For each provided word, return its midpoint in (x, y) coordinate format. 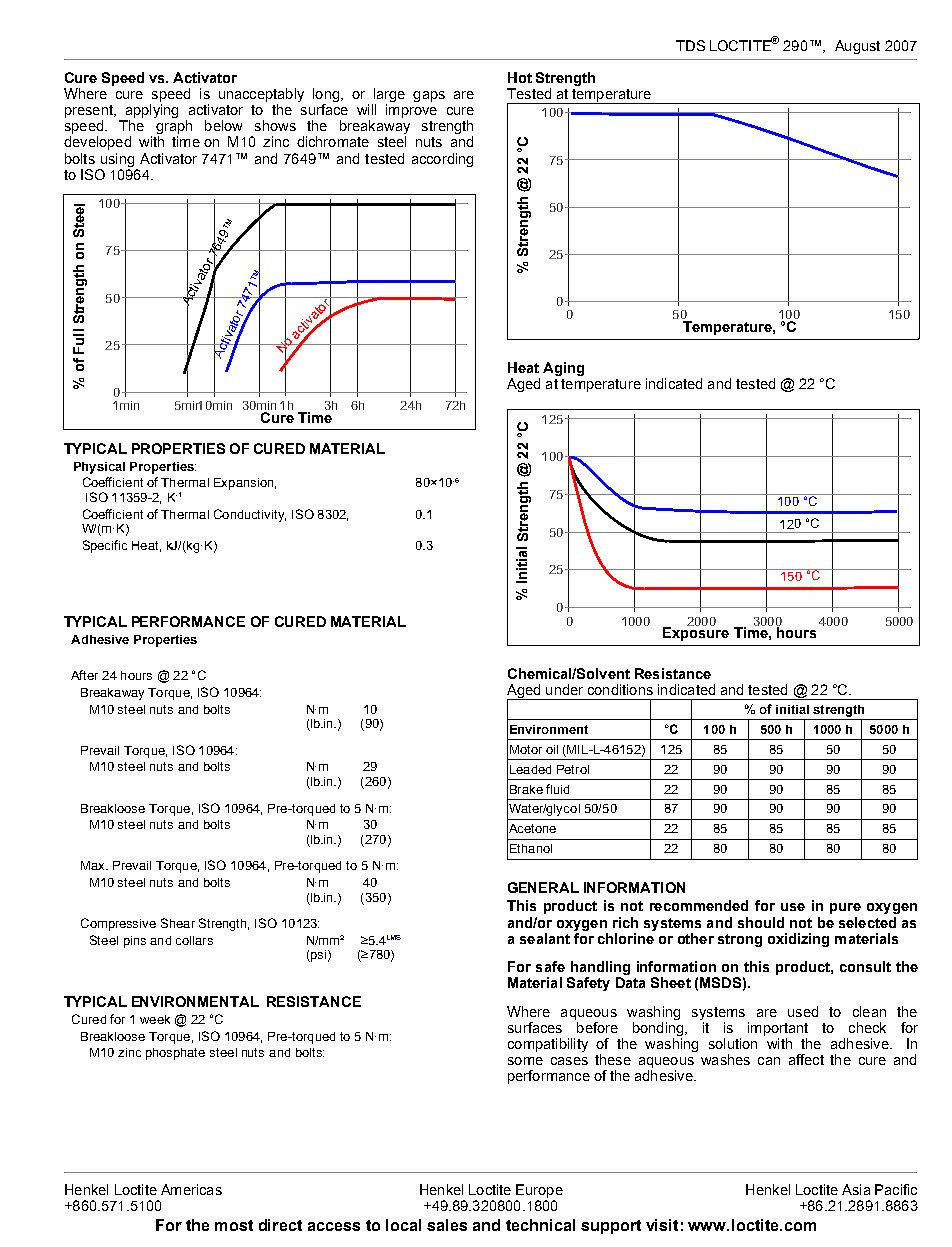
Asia (856, 1189)
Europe (539, 1191)
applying (150, 112)
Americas (191, 1189)
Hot (520, 77)
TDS (690, 45)
